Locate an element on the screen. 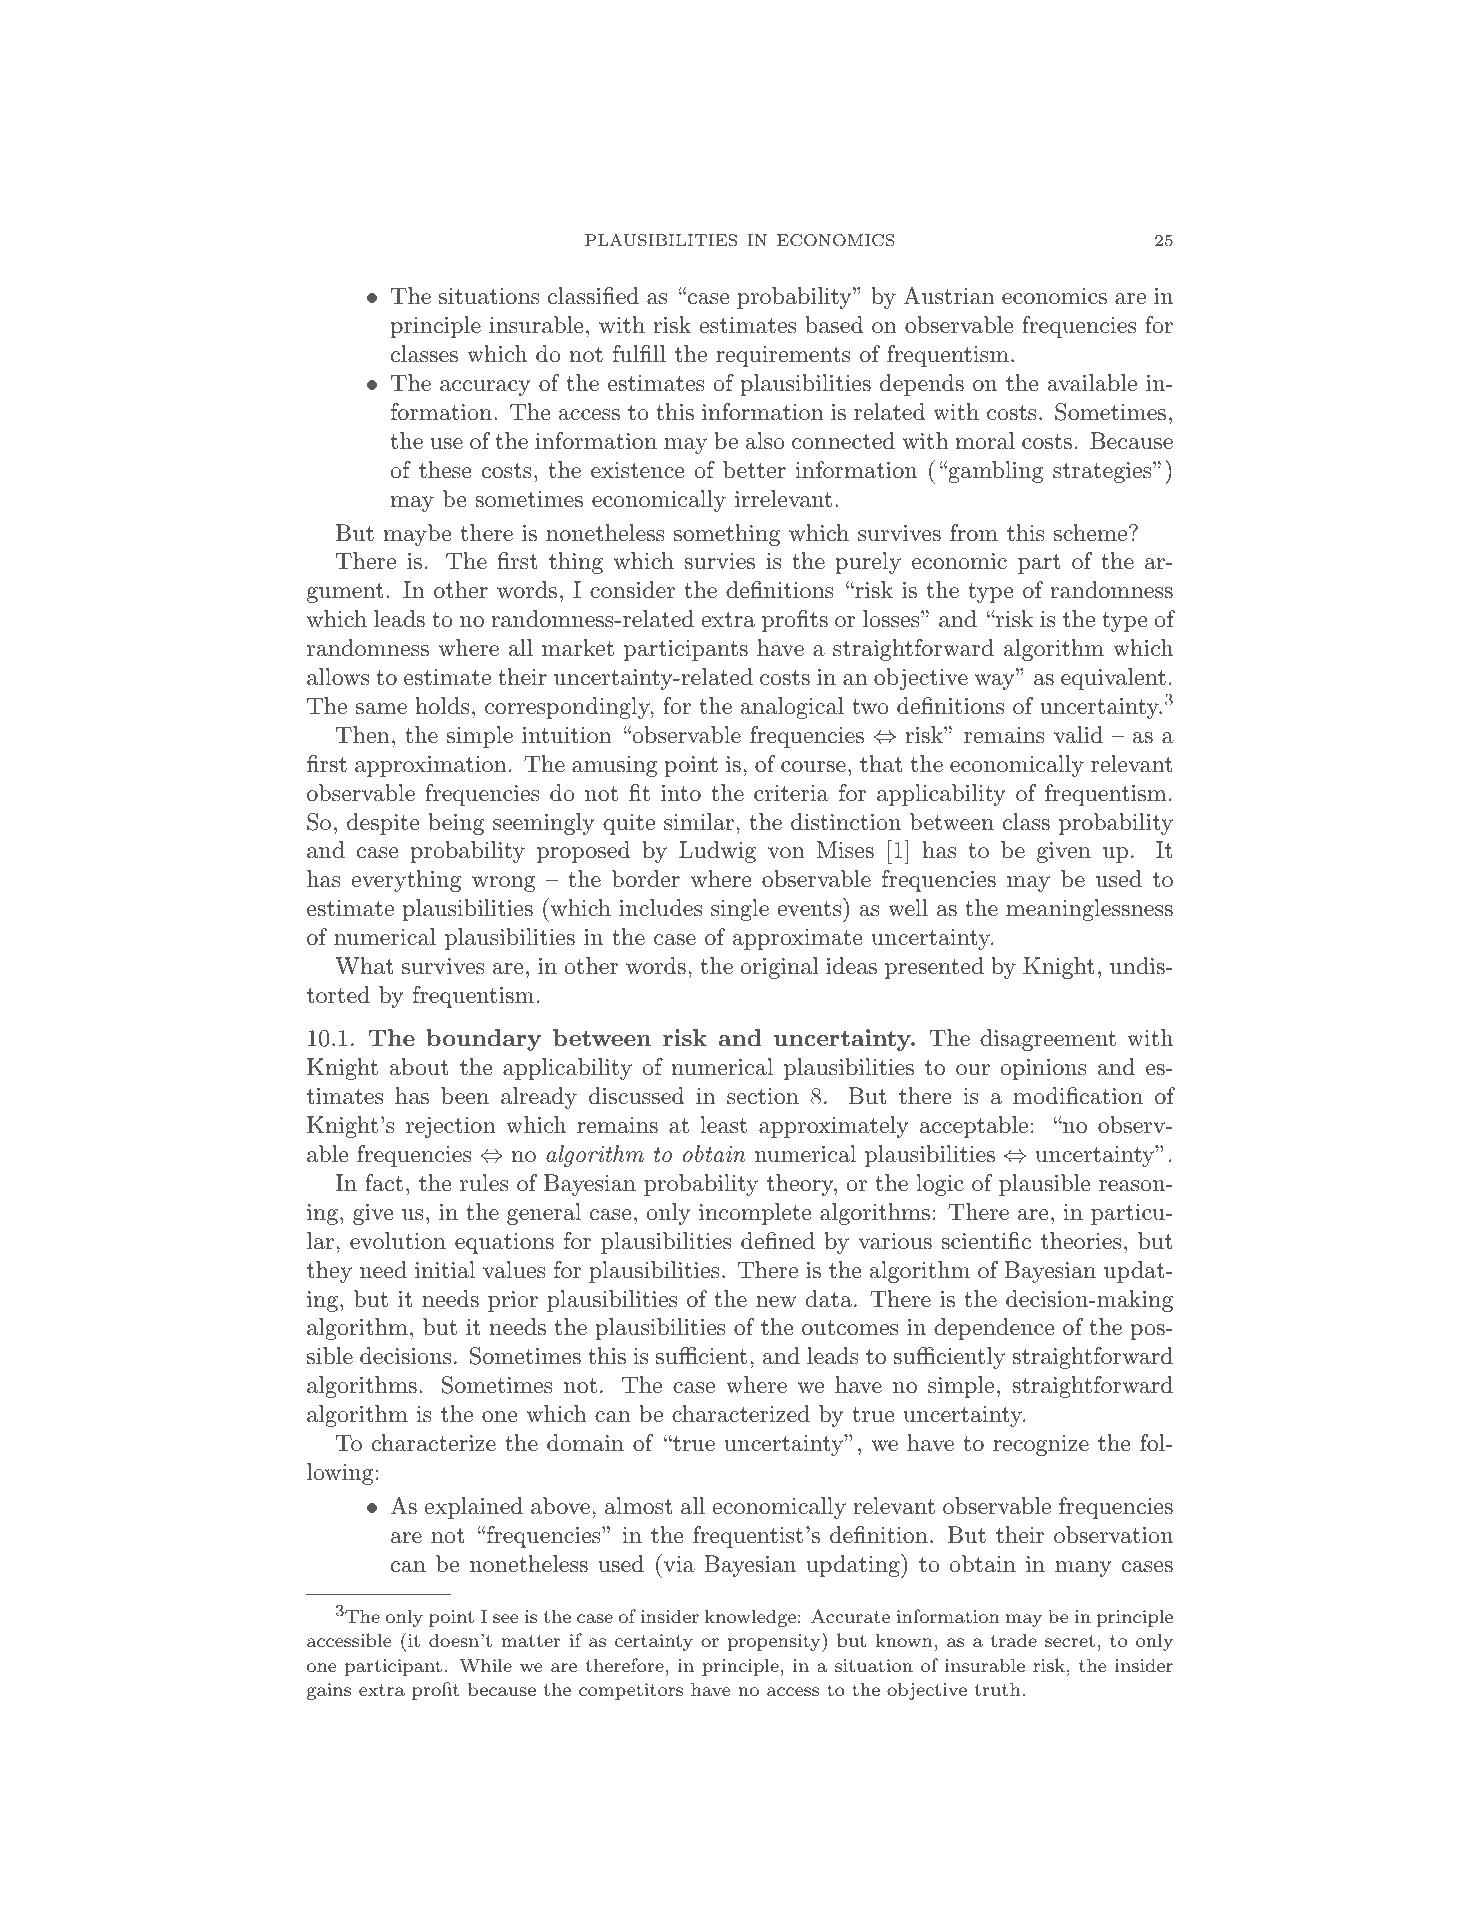 The width and height of the screenshot is (1480, 1915). holds is located at coordinates (442, 706).
